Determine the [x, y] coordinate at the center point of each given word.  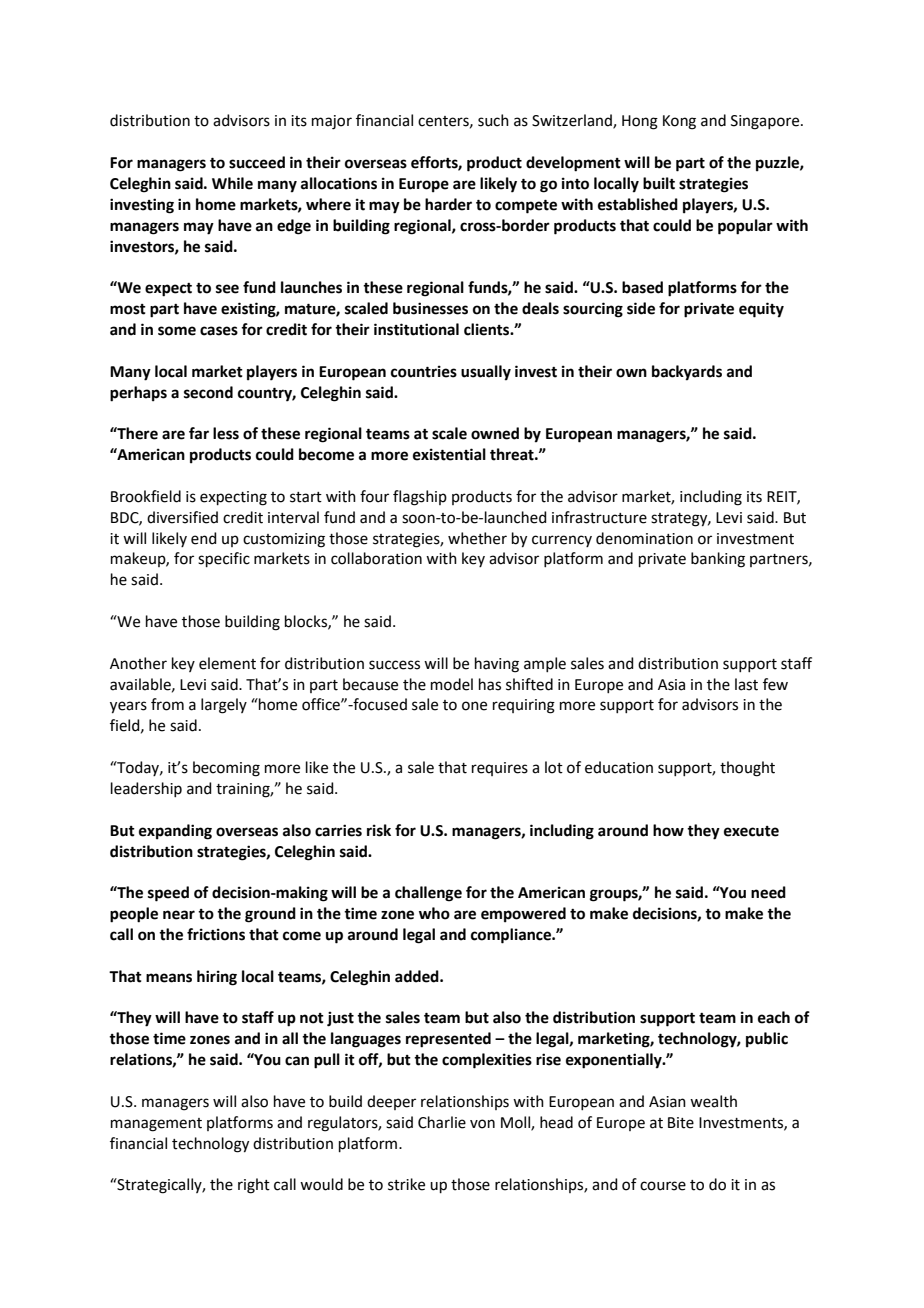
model [452, 684]
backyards [687, 373]
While [232, 183]
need [768, 892]
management [156, 1125]
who [434, 913]
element [227, 663]
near [179, 915]
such [493, 120]
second [208, 392]
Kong [679, 122]
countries [424, 371]
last [746, 684]
